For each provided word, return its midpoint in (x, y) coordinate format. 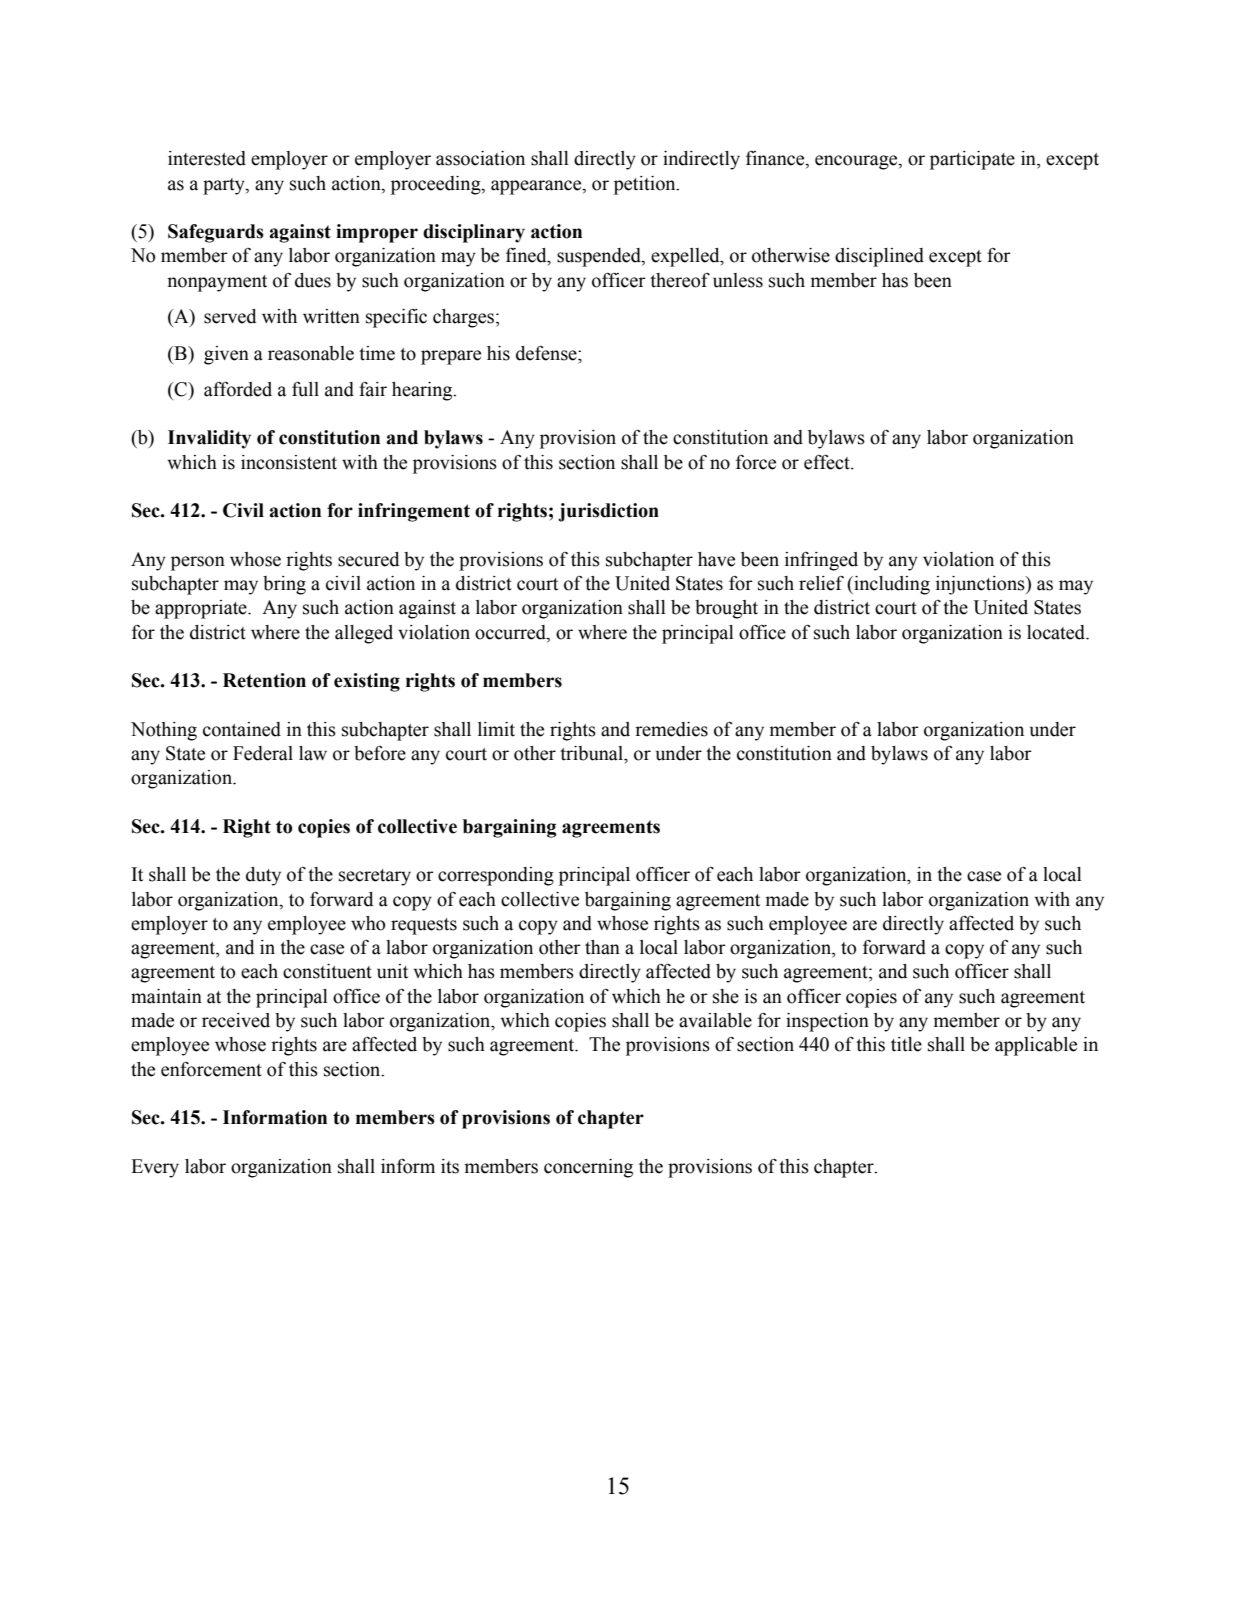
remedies (671, 729)
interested (207, 158)
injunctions (981, 585)
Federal (263, 753)
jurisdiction (608, 512)
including (891, 585)
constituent (327, 971)
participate (972, 160)
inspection (827, 1022)
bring (284, 585)
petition (646, 185)
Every (155, 1168)
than (602, 947)
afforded (238, 389)
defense (547, 353)
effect (828, 462)
